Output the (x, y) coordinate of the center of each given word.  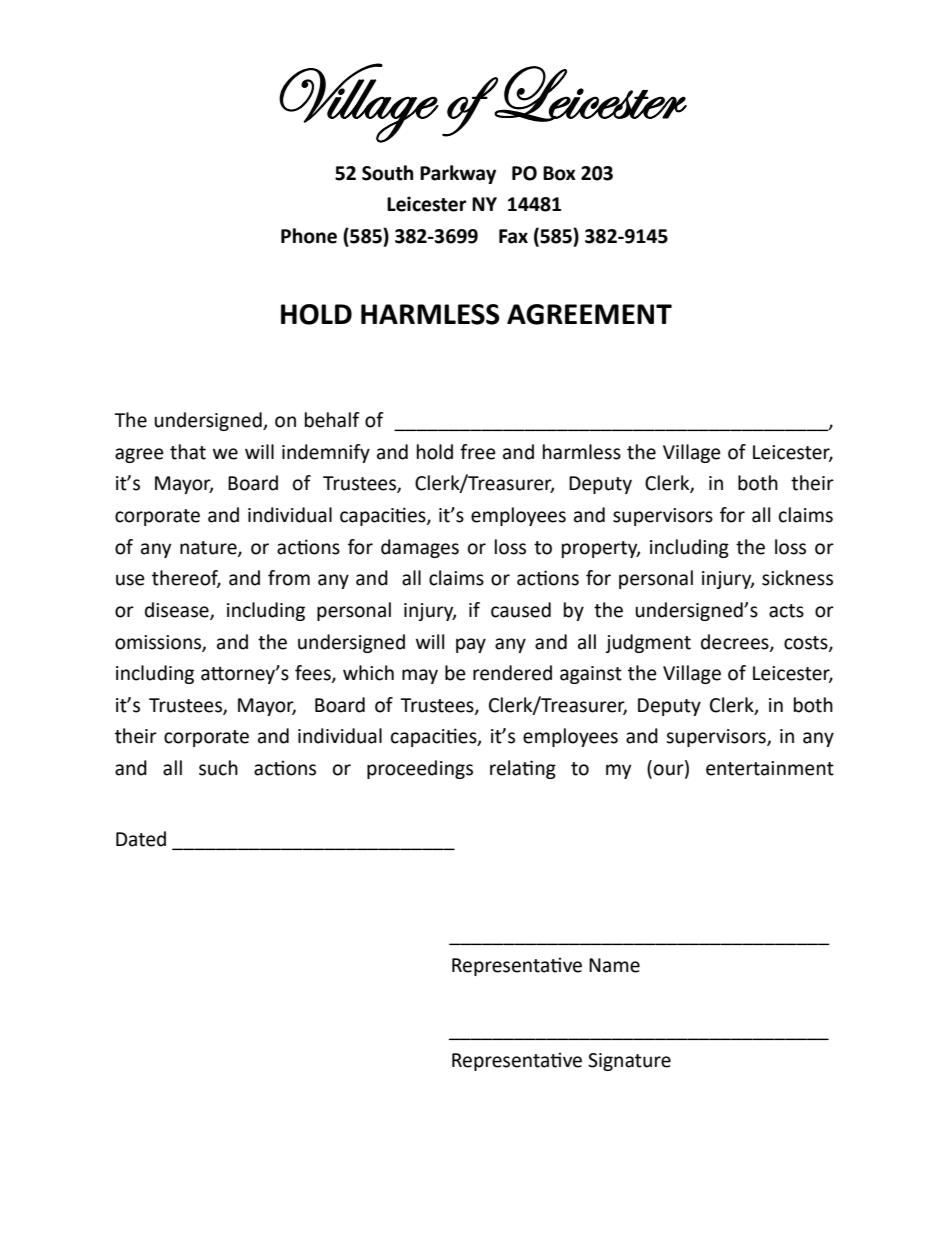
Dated (141, 839)
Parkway (458, 174)
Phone (309, 236)
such (218, 768)
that (188, 452)
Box (559, 173)
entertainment (770, 768)
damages (420, 548)
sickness (797, 578)
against (591, 675)
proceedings (420, 769)
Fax (513, 236)
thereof (186, 579)
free (478, 452)
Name (614, 965)
